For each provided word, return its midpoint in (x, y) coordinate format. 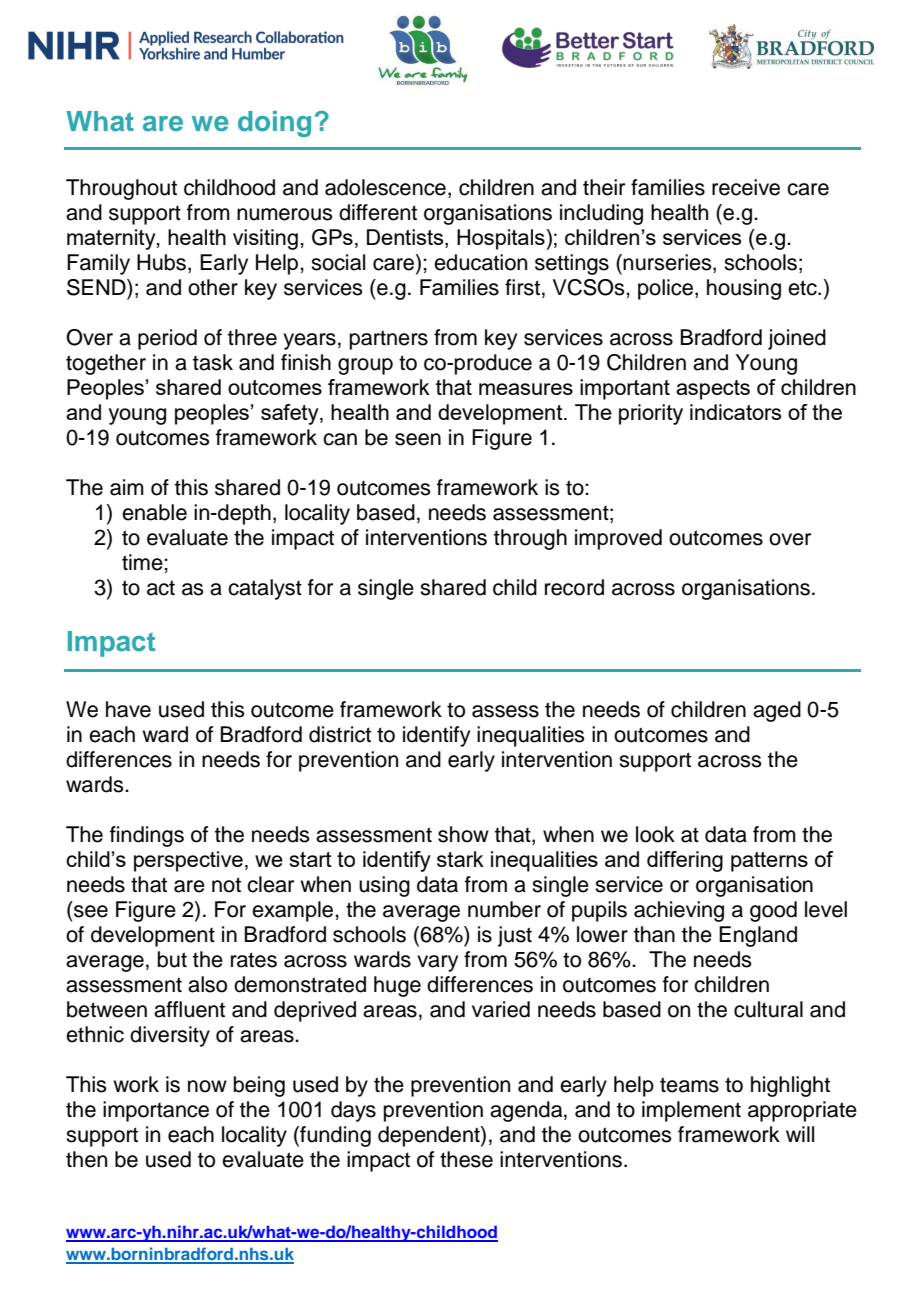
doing (274, 124)
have (128, 709)
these (466, 1159)
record (574, 587)
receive (746, 187)
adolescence (385, 187)
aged (777, 711)
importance (156, 1111)
